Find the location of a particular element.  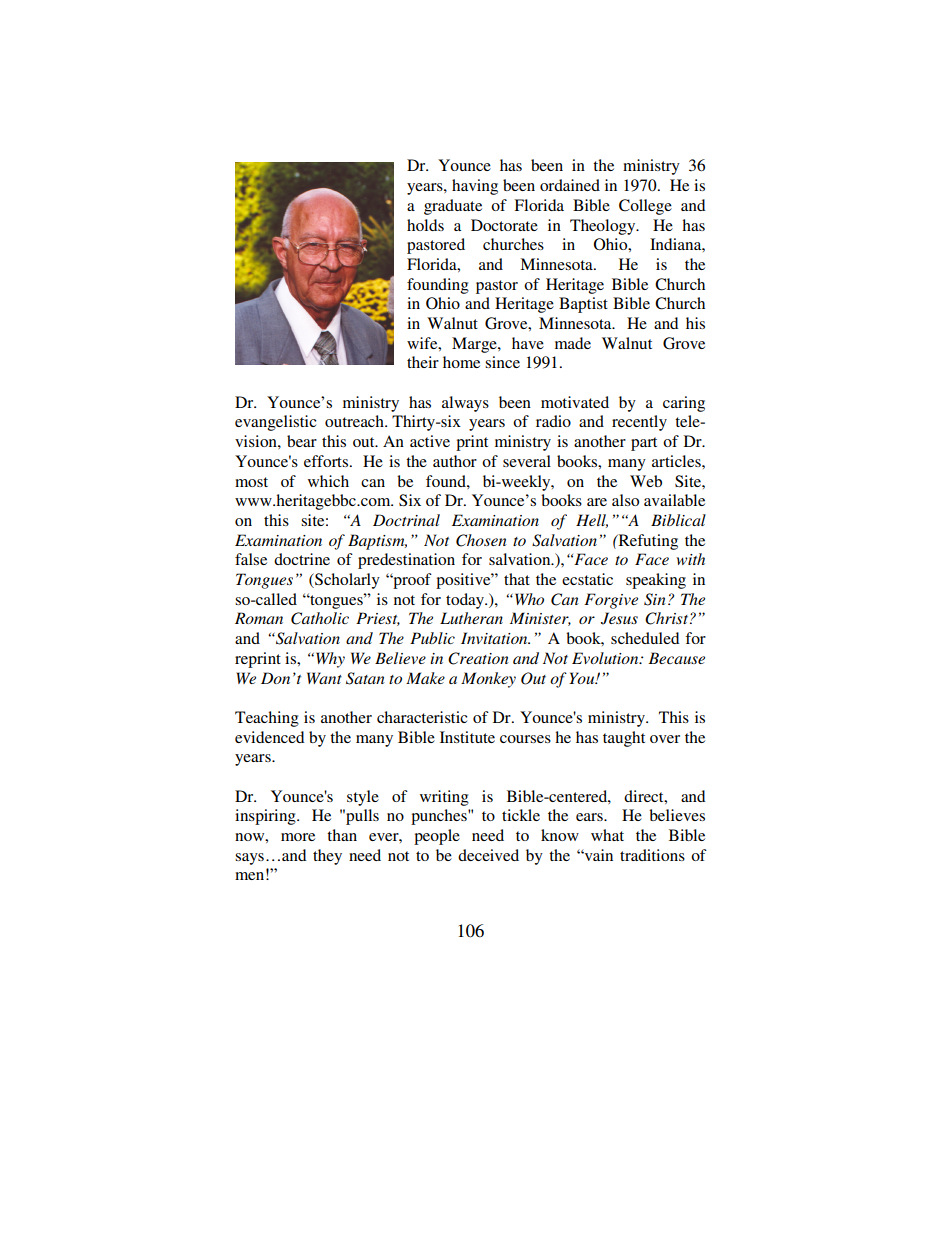

deceived is located at coordinates (488, 855).
